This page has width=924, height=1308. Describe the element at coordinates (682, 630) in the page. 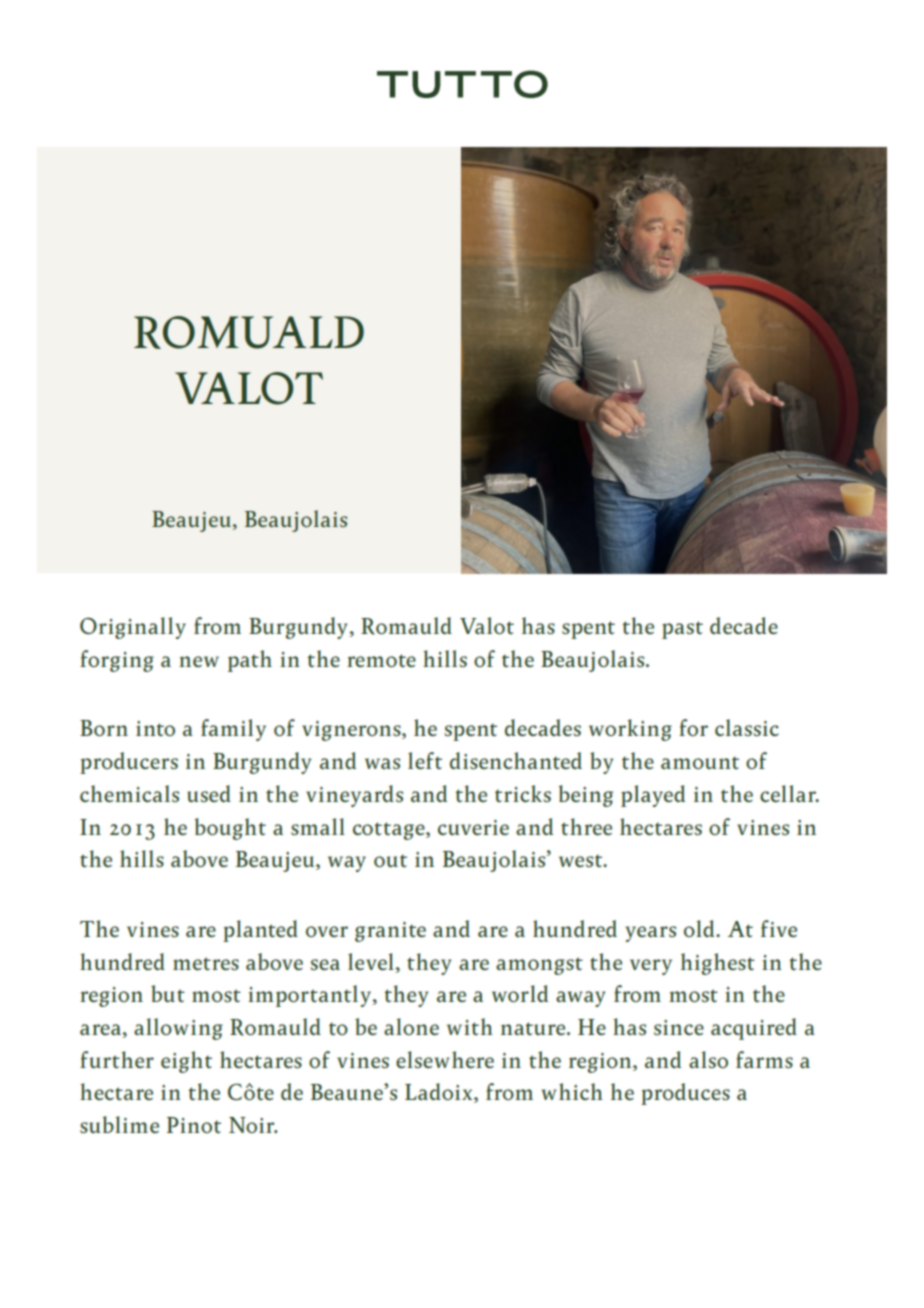

I see `past` at that location.
